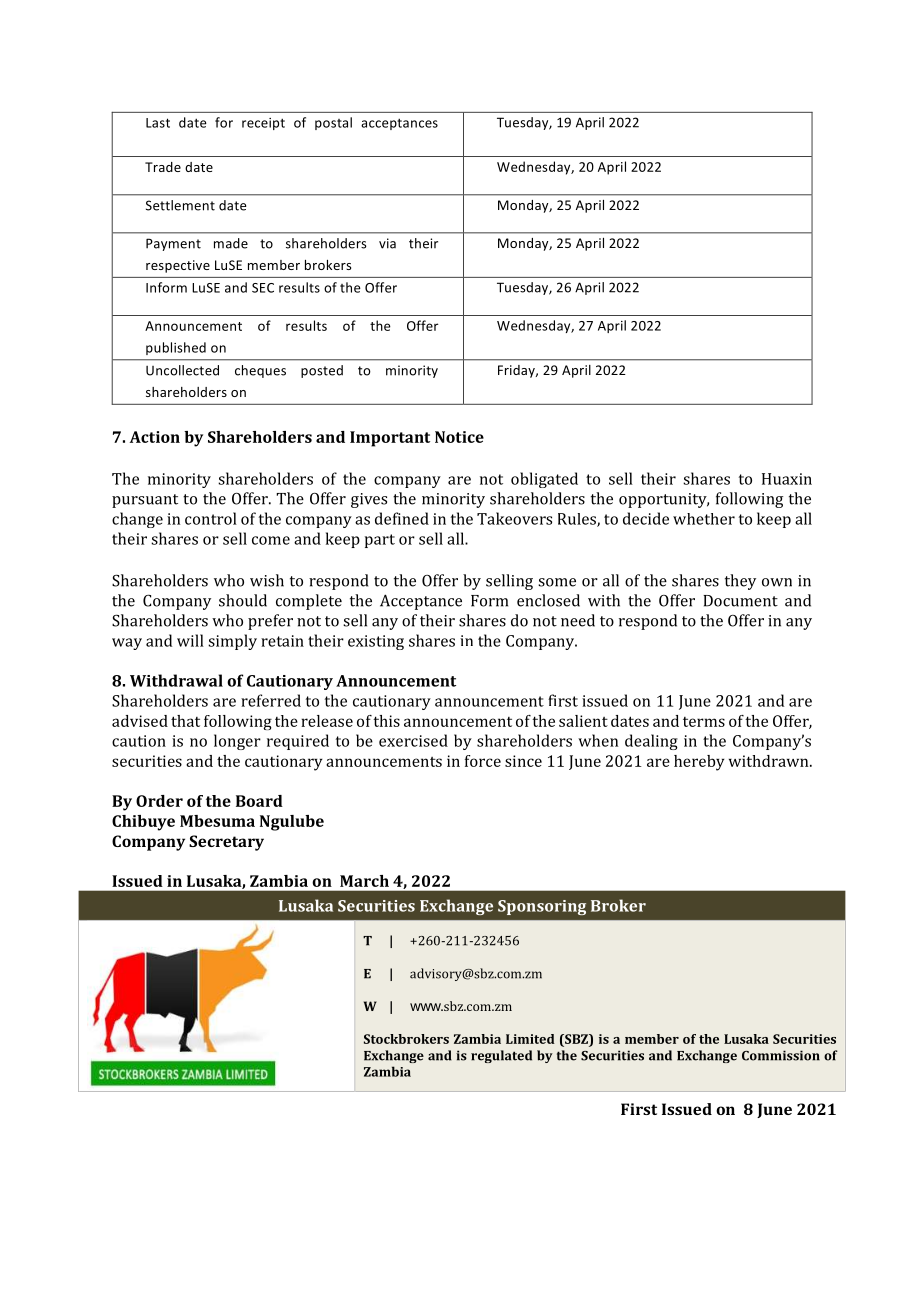 Image resolution: width=924 pixels, height=1308 pixels. What do you see at coordinates (387, 243) in the screenshot?
I see `via` at bounding box center [387, 243].
